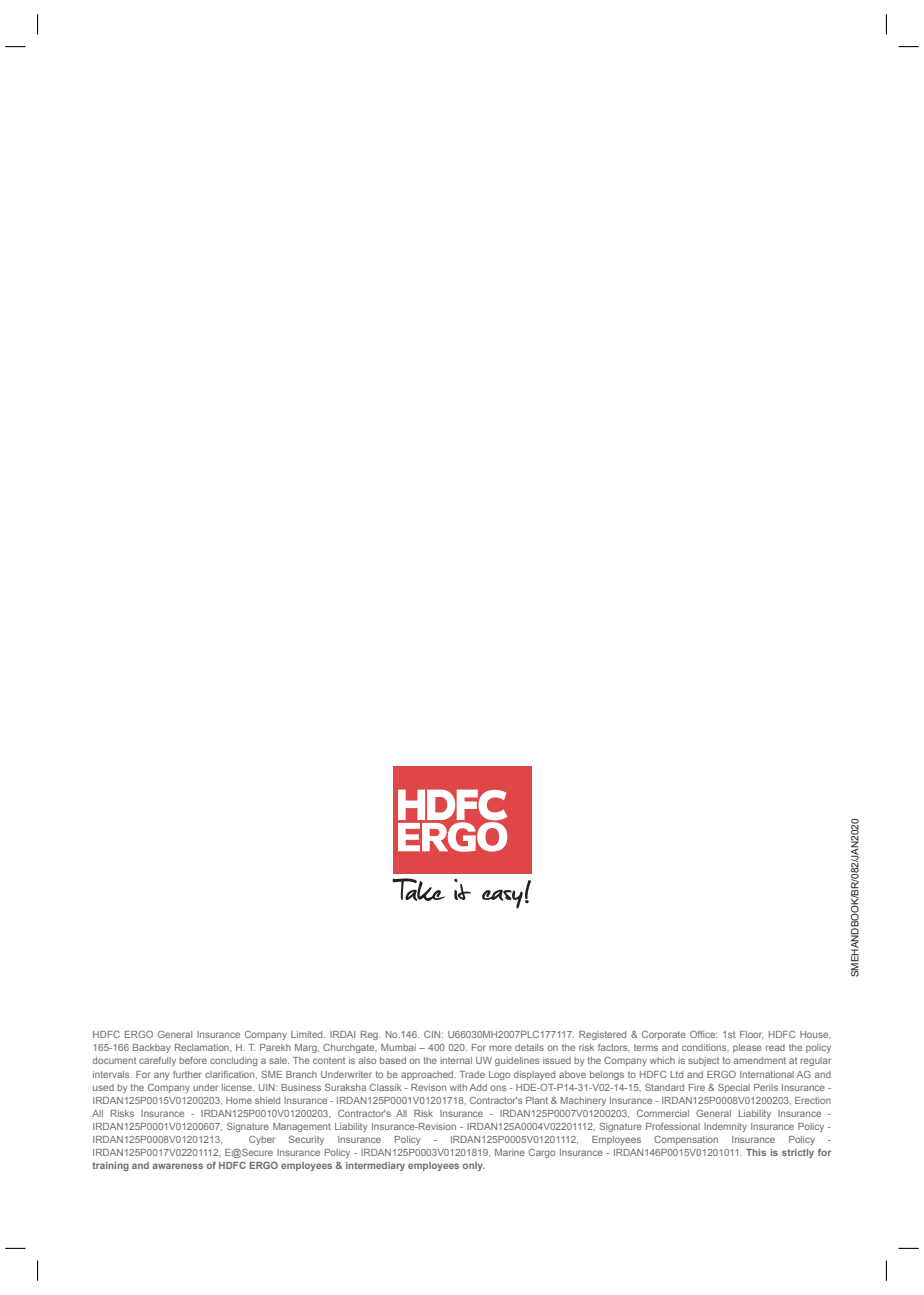  Describe the element at coordinates (302, 1127) in the document. I see `Management` at that location.
